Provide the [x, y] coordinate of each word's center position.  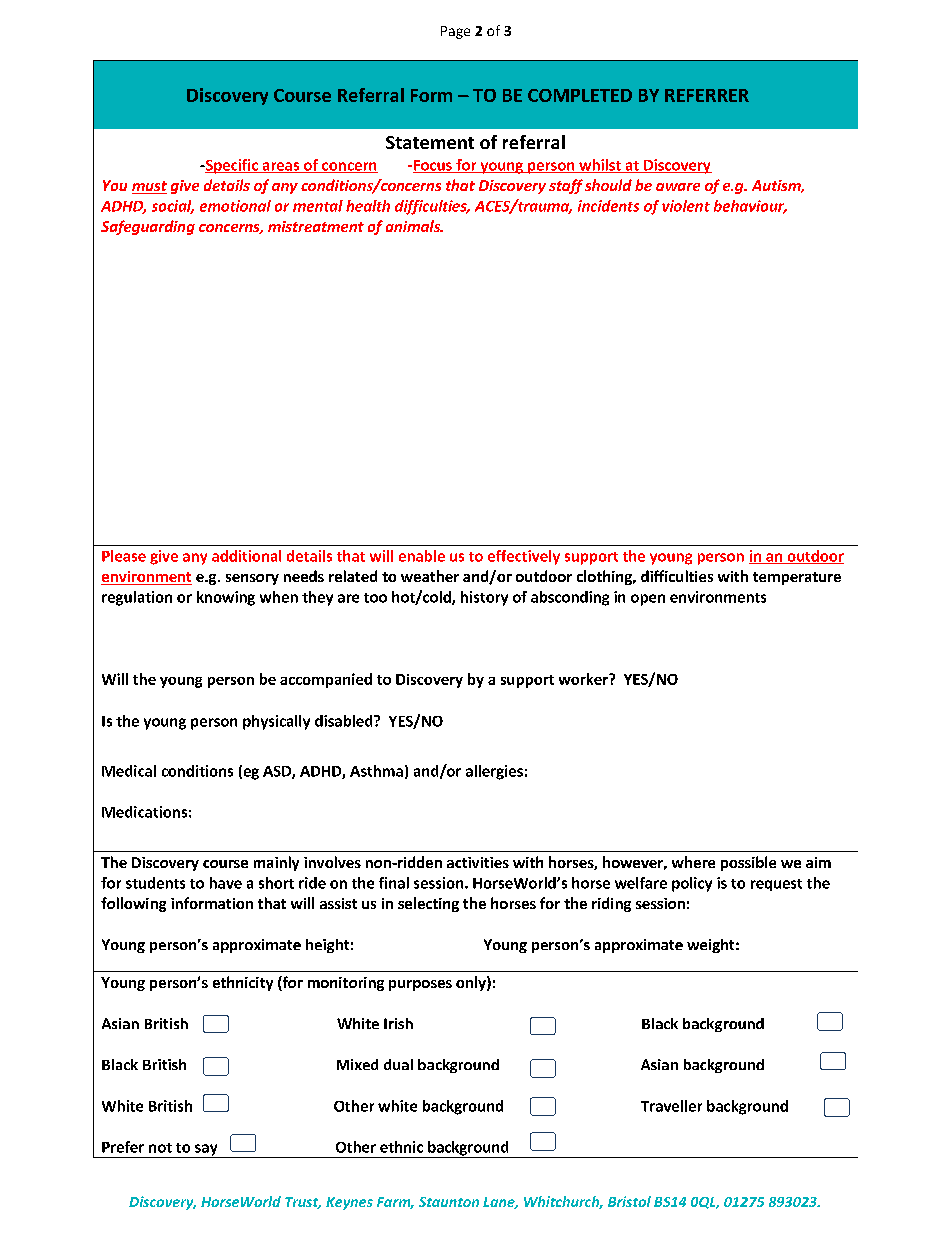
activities [478, 862]
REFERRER [707, 95]
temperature [797, 578]
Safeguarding [148, 227]
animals [414, 226]
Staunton [449, 1202]
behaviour [750, 207]
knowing [226, 598]
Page [455, 32]
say [206, 1151]
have [226, 883]
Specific [231, 166]
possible [748, 863]
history [484, 598]
